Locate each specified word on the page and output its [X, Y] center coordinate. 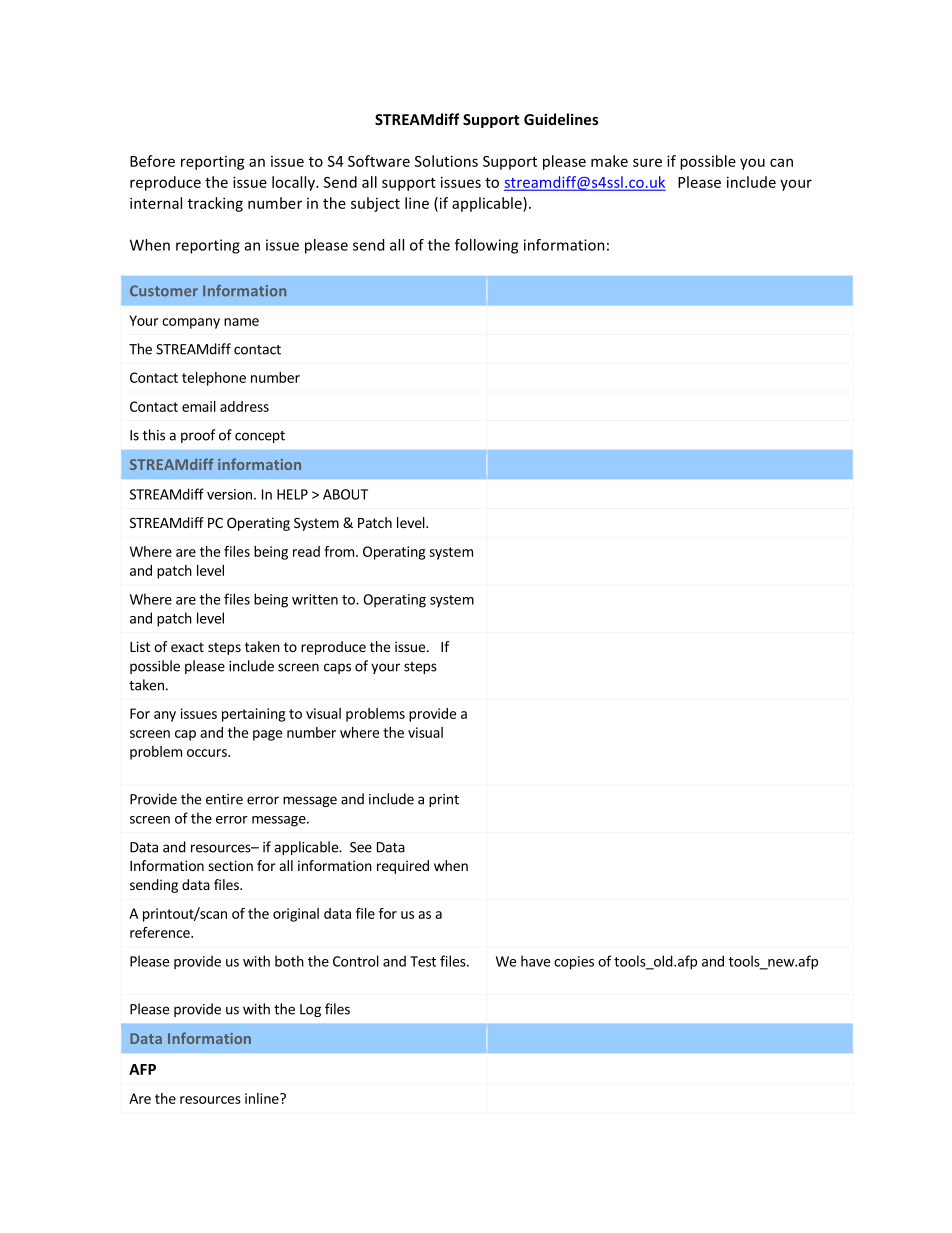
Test [423, 961]
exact [187, 647]
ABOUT [345, 494]
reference [161, 932]
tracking [215, 204]
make [609, 161]
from [339, 551]
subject [375, 204]
